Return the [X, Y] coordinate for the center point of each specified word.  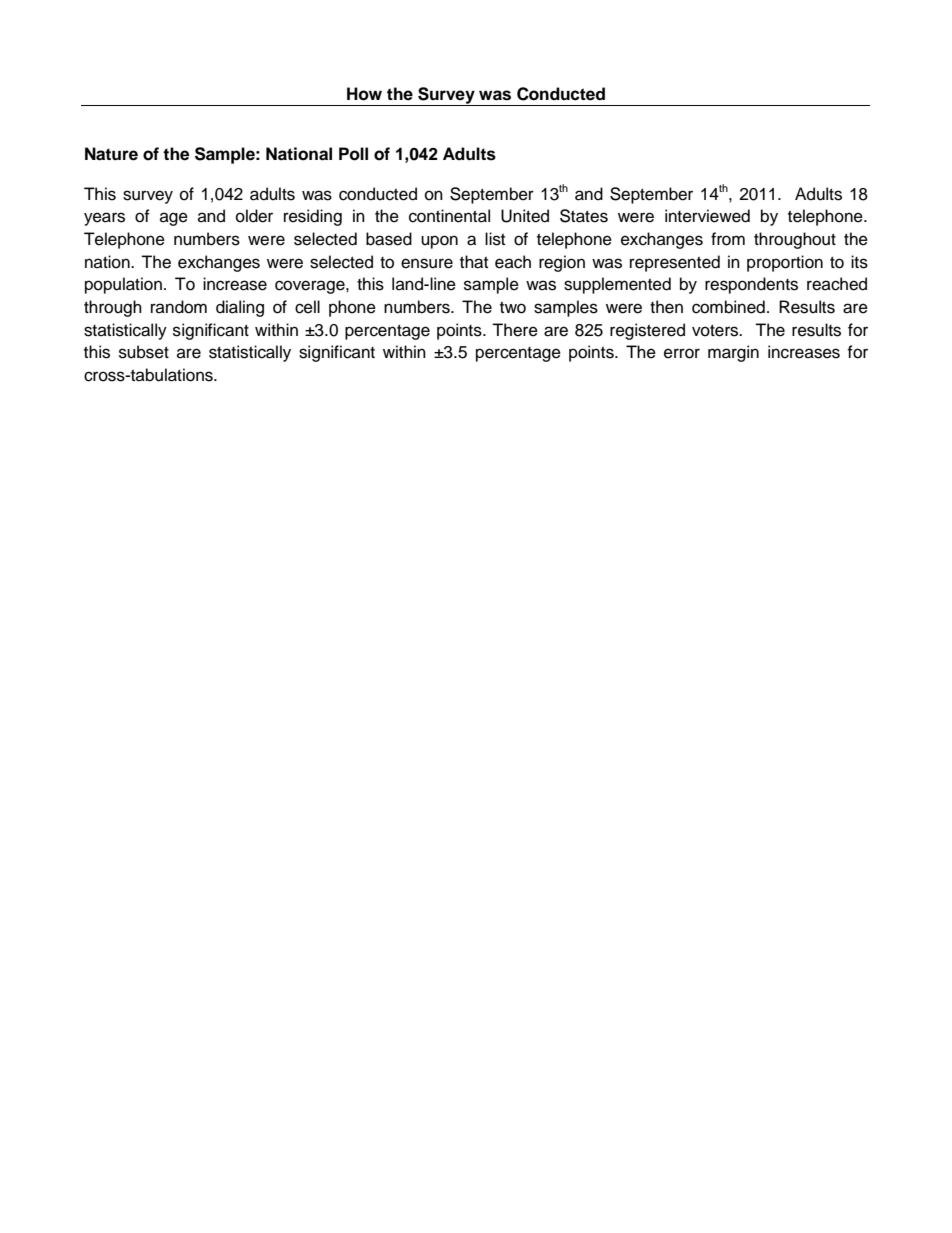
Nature [111, 154]
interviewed [707, 216]
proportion [785, 263]
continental [449, 216]
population [123, 285]
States [584, 216]
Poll [353, 154]
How [364, 94]
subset [144, 352]
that [474, 262]
